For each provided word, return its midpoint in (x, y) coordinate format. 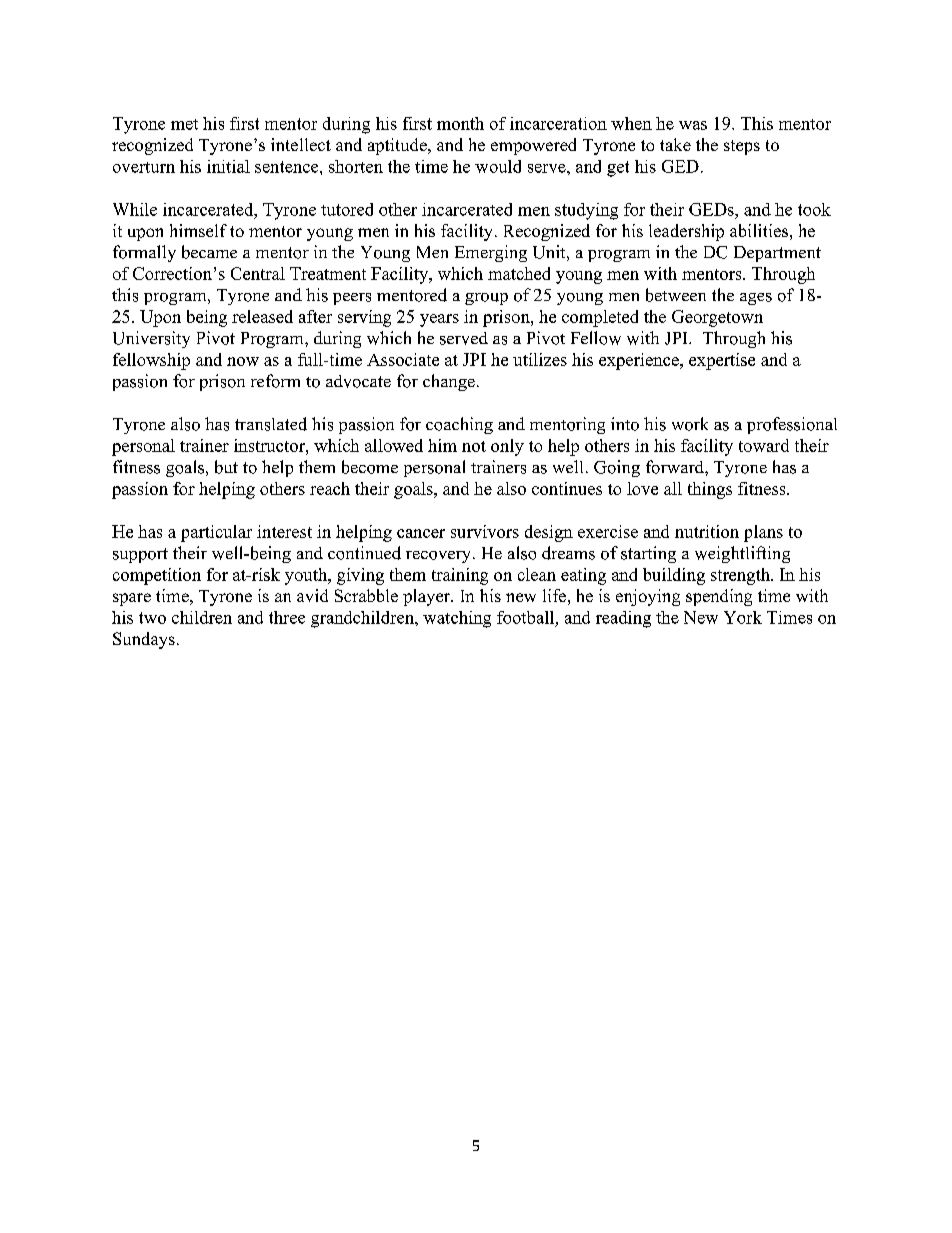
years (439, 320)
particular (216, 533)
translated (271, 424)
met (184, 124)
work (690, 424)
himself (198, 230)
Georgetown (717, 318)
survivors (485, 531)
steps (742, 147)
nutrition (707, 531)
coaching (459, 425)
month (460, 123)
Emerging (491, 253)
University (151, 339)
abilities (759, 230)
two (152, 618)
